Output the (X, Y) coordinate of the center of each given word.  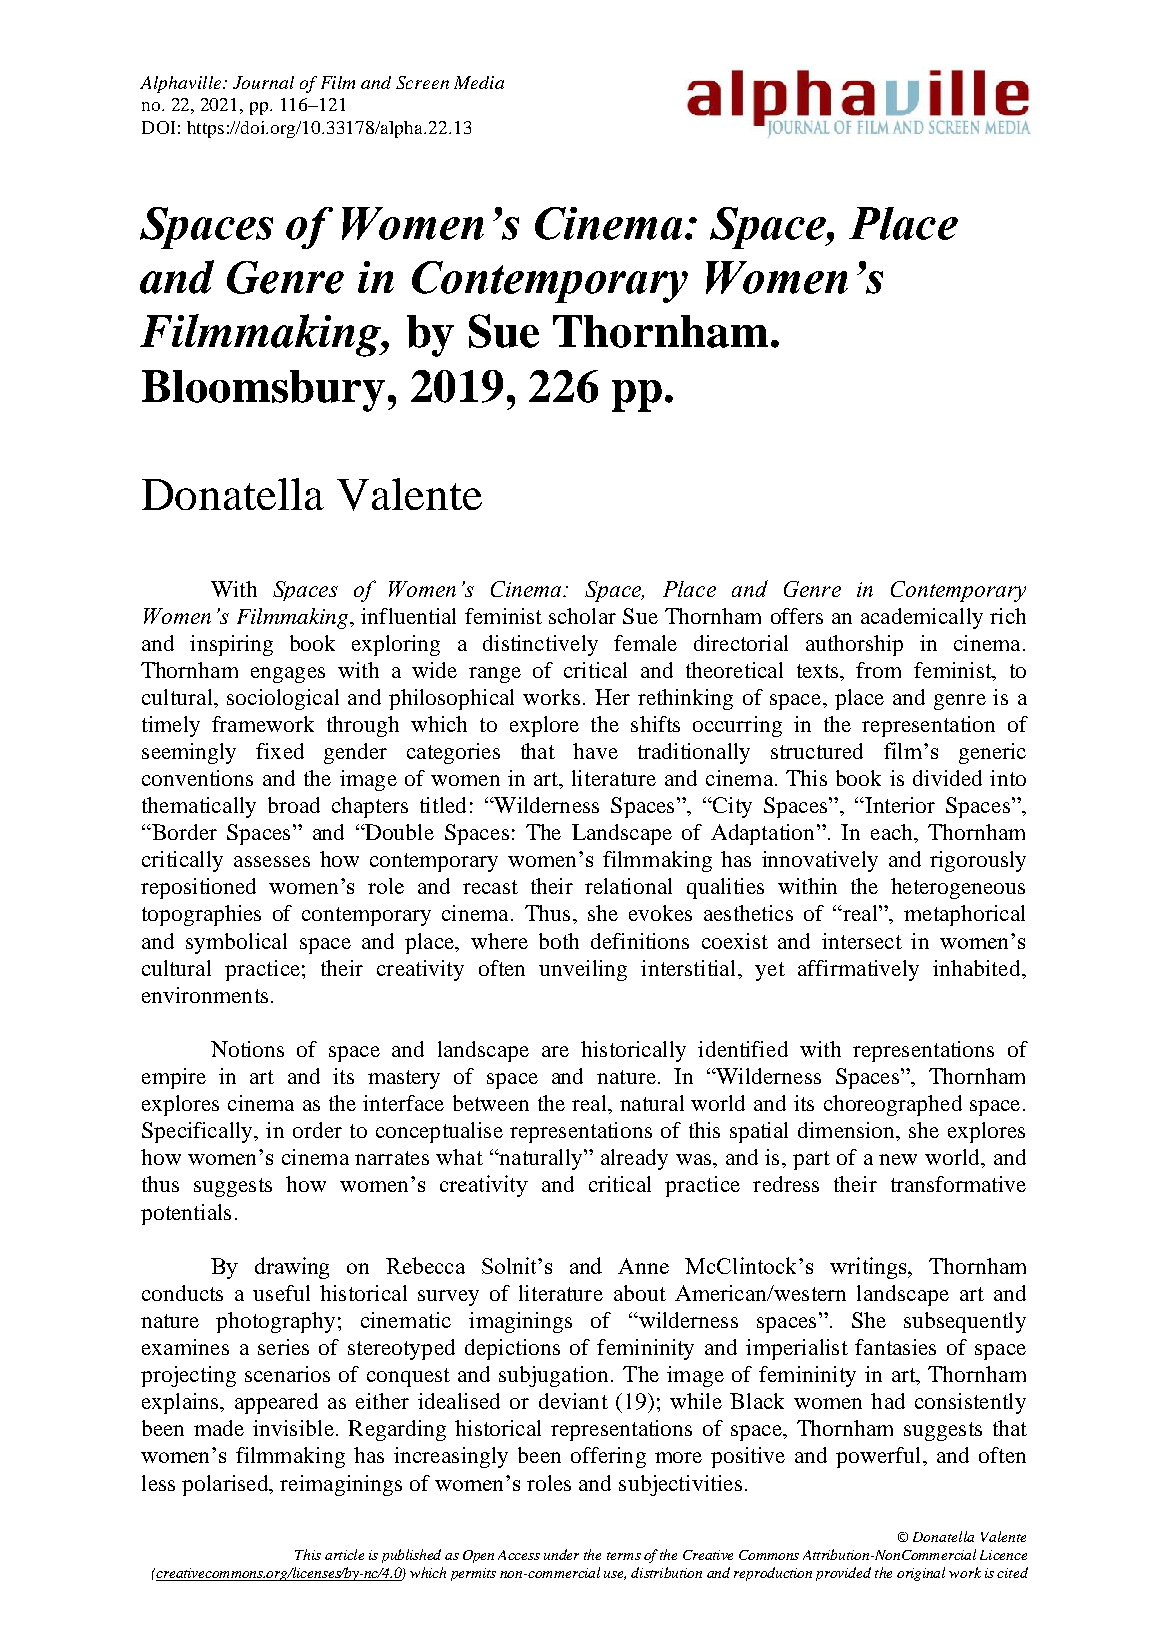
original (921, 1574)
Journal (263, 82)
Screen (422, 82)
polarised (226, 1485)
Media (479, 82)
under (561, 1554)
